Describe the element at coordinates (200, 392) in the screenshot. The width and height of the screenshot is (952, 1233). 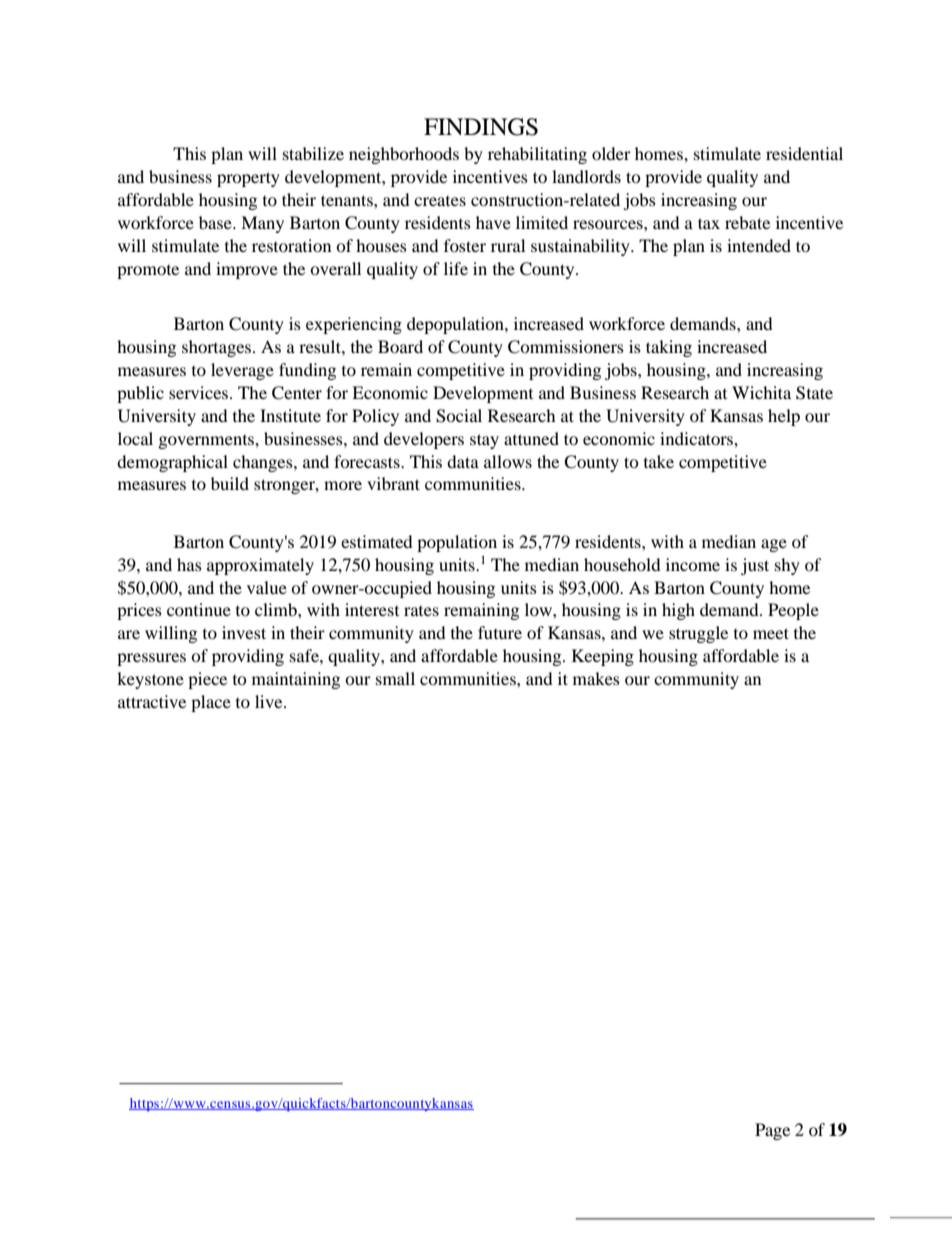
I see `services` at that location.
